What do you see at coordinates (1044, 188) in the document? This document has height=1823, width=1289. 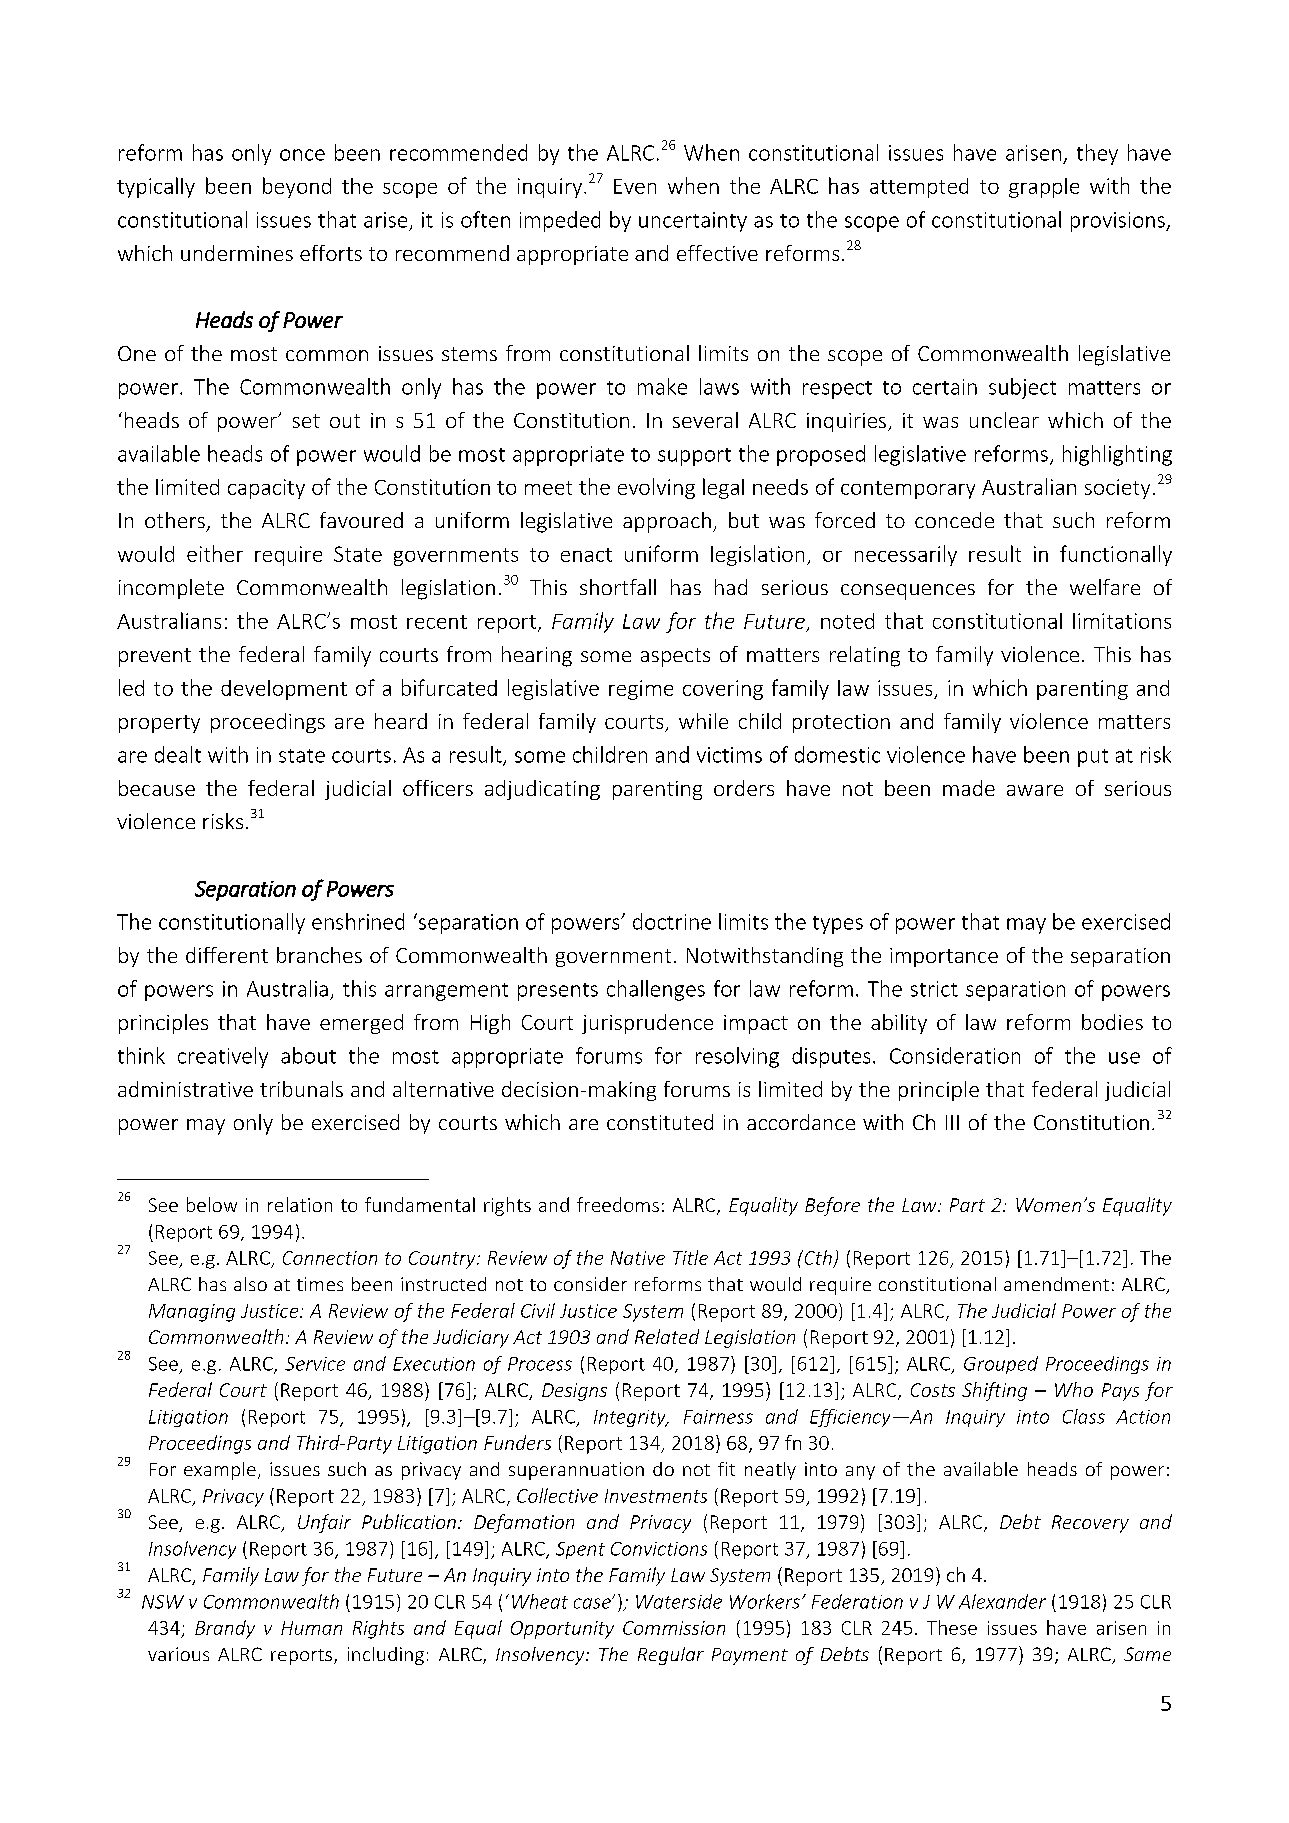 I see `grapple` at bounding box center [1044, 188].
